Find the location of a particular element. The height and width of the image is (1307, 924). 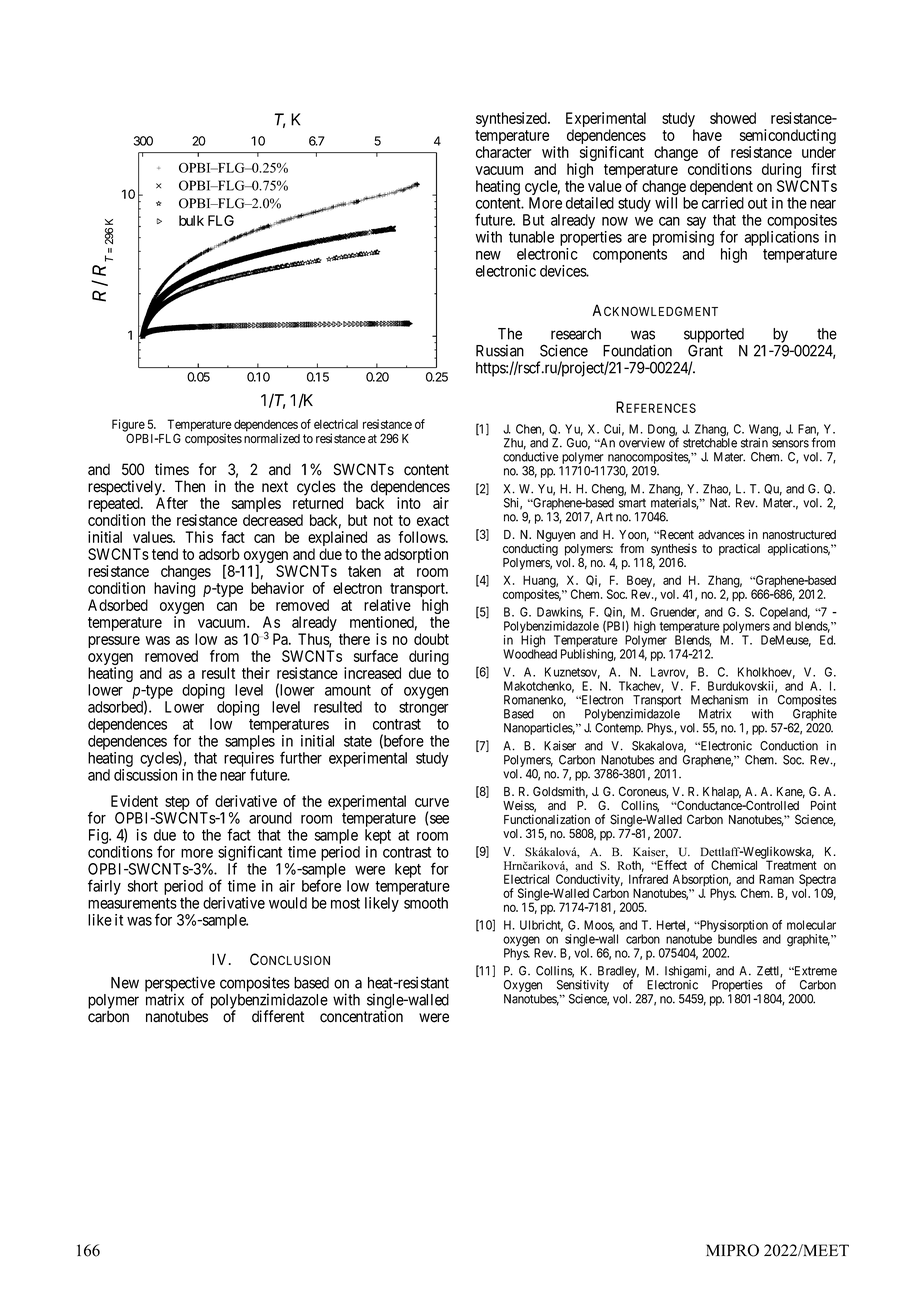

character is located at coordinates (504, 152).
